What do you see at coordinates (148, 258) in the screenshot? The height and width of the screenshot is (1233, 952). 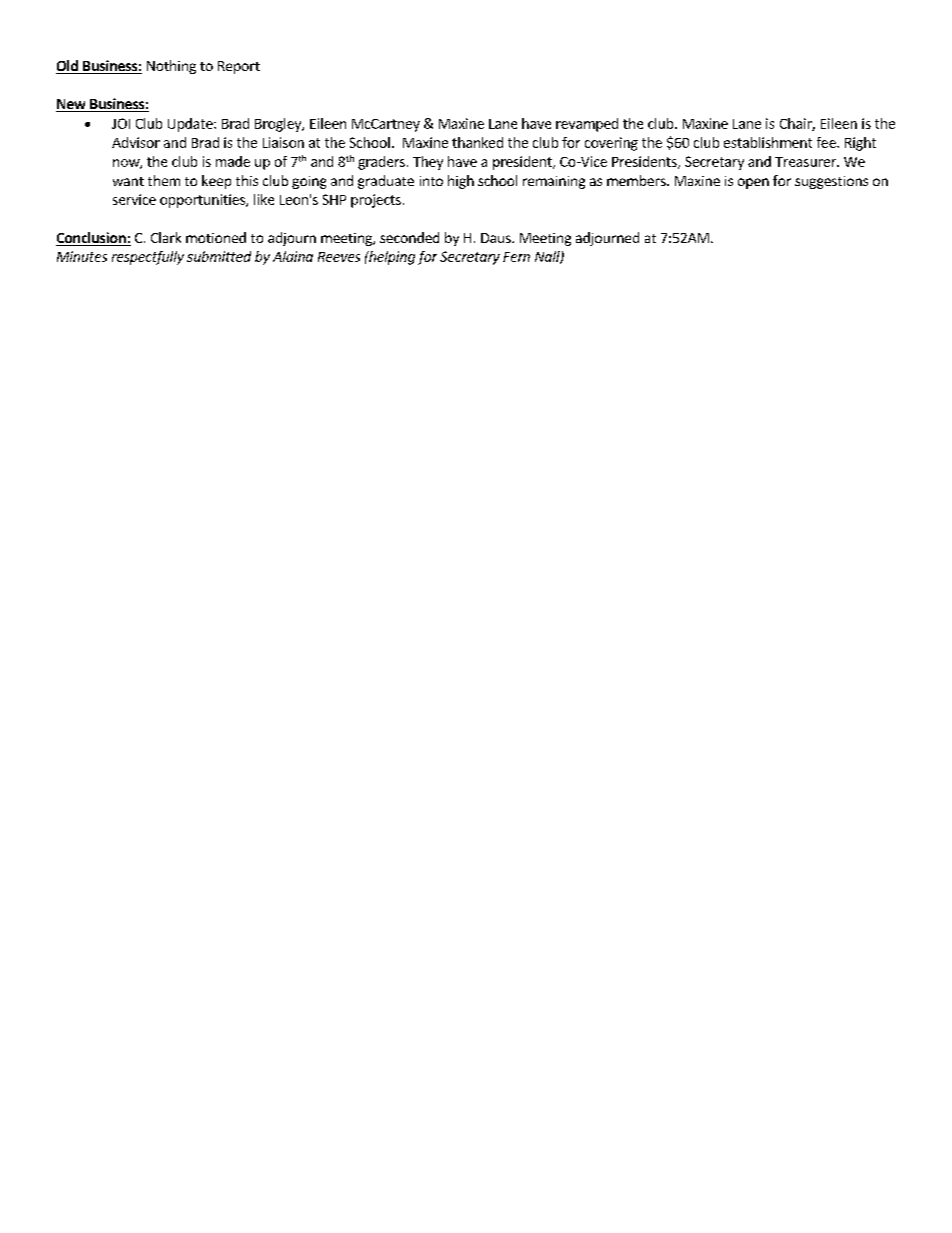 I see `respectfully` at bounding box center [148, 258].
